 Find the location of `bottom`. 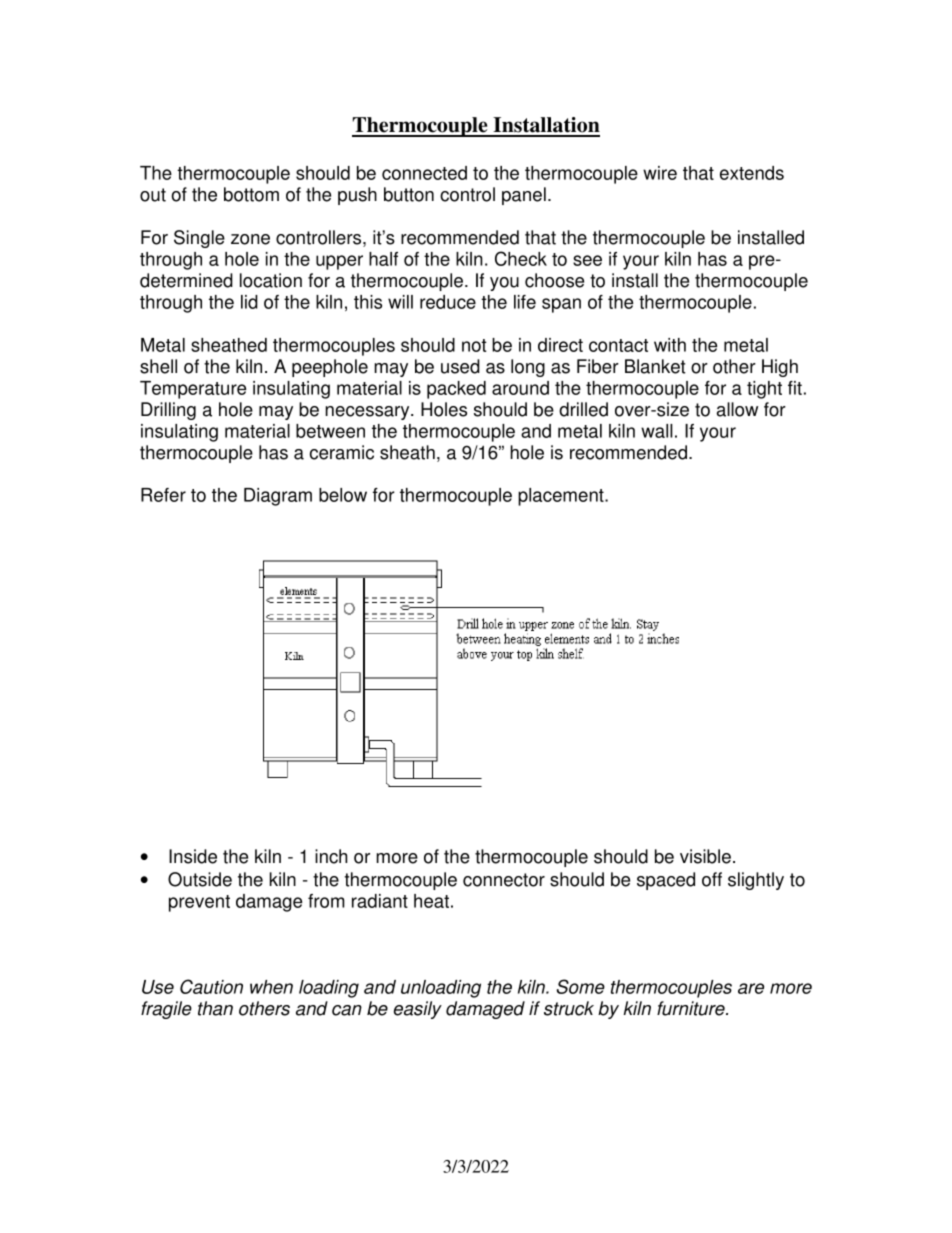

bottom is located at coordinates (251, 194).
